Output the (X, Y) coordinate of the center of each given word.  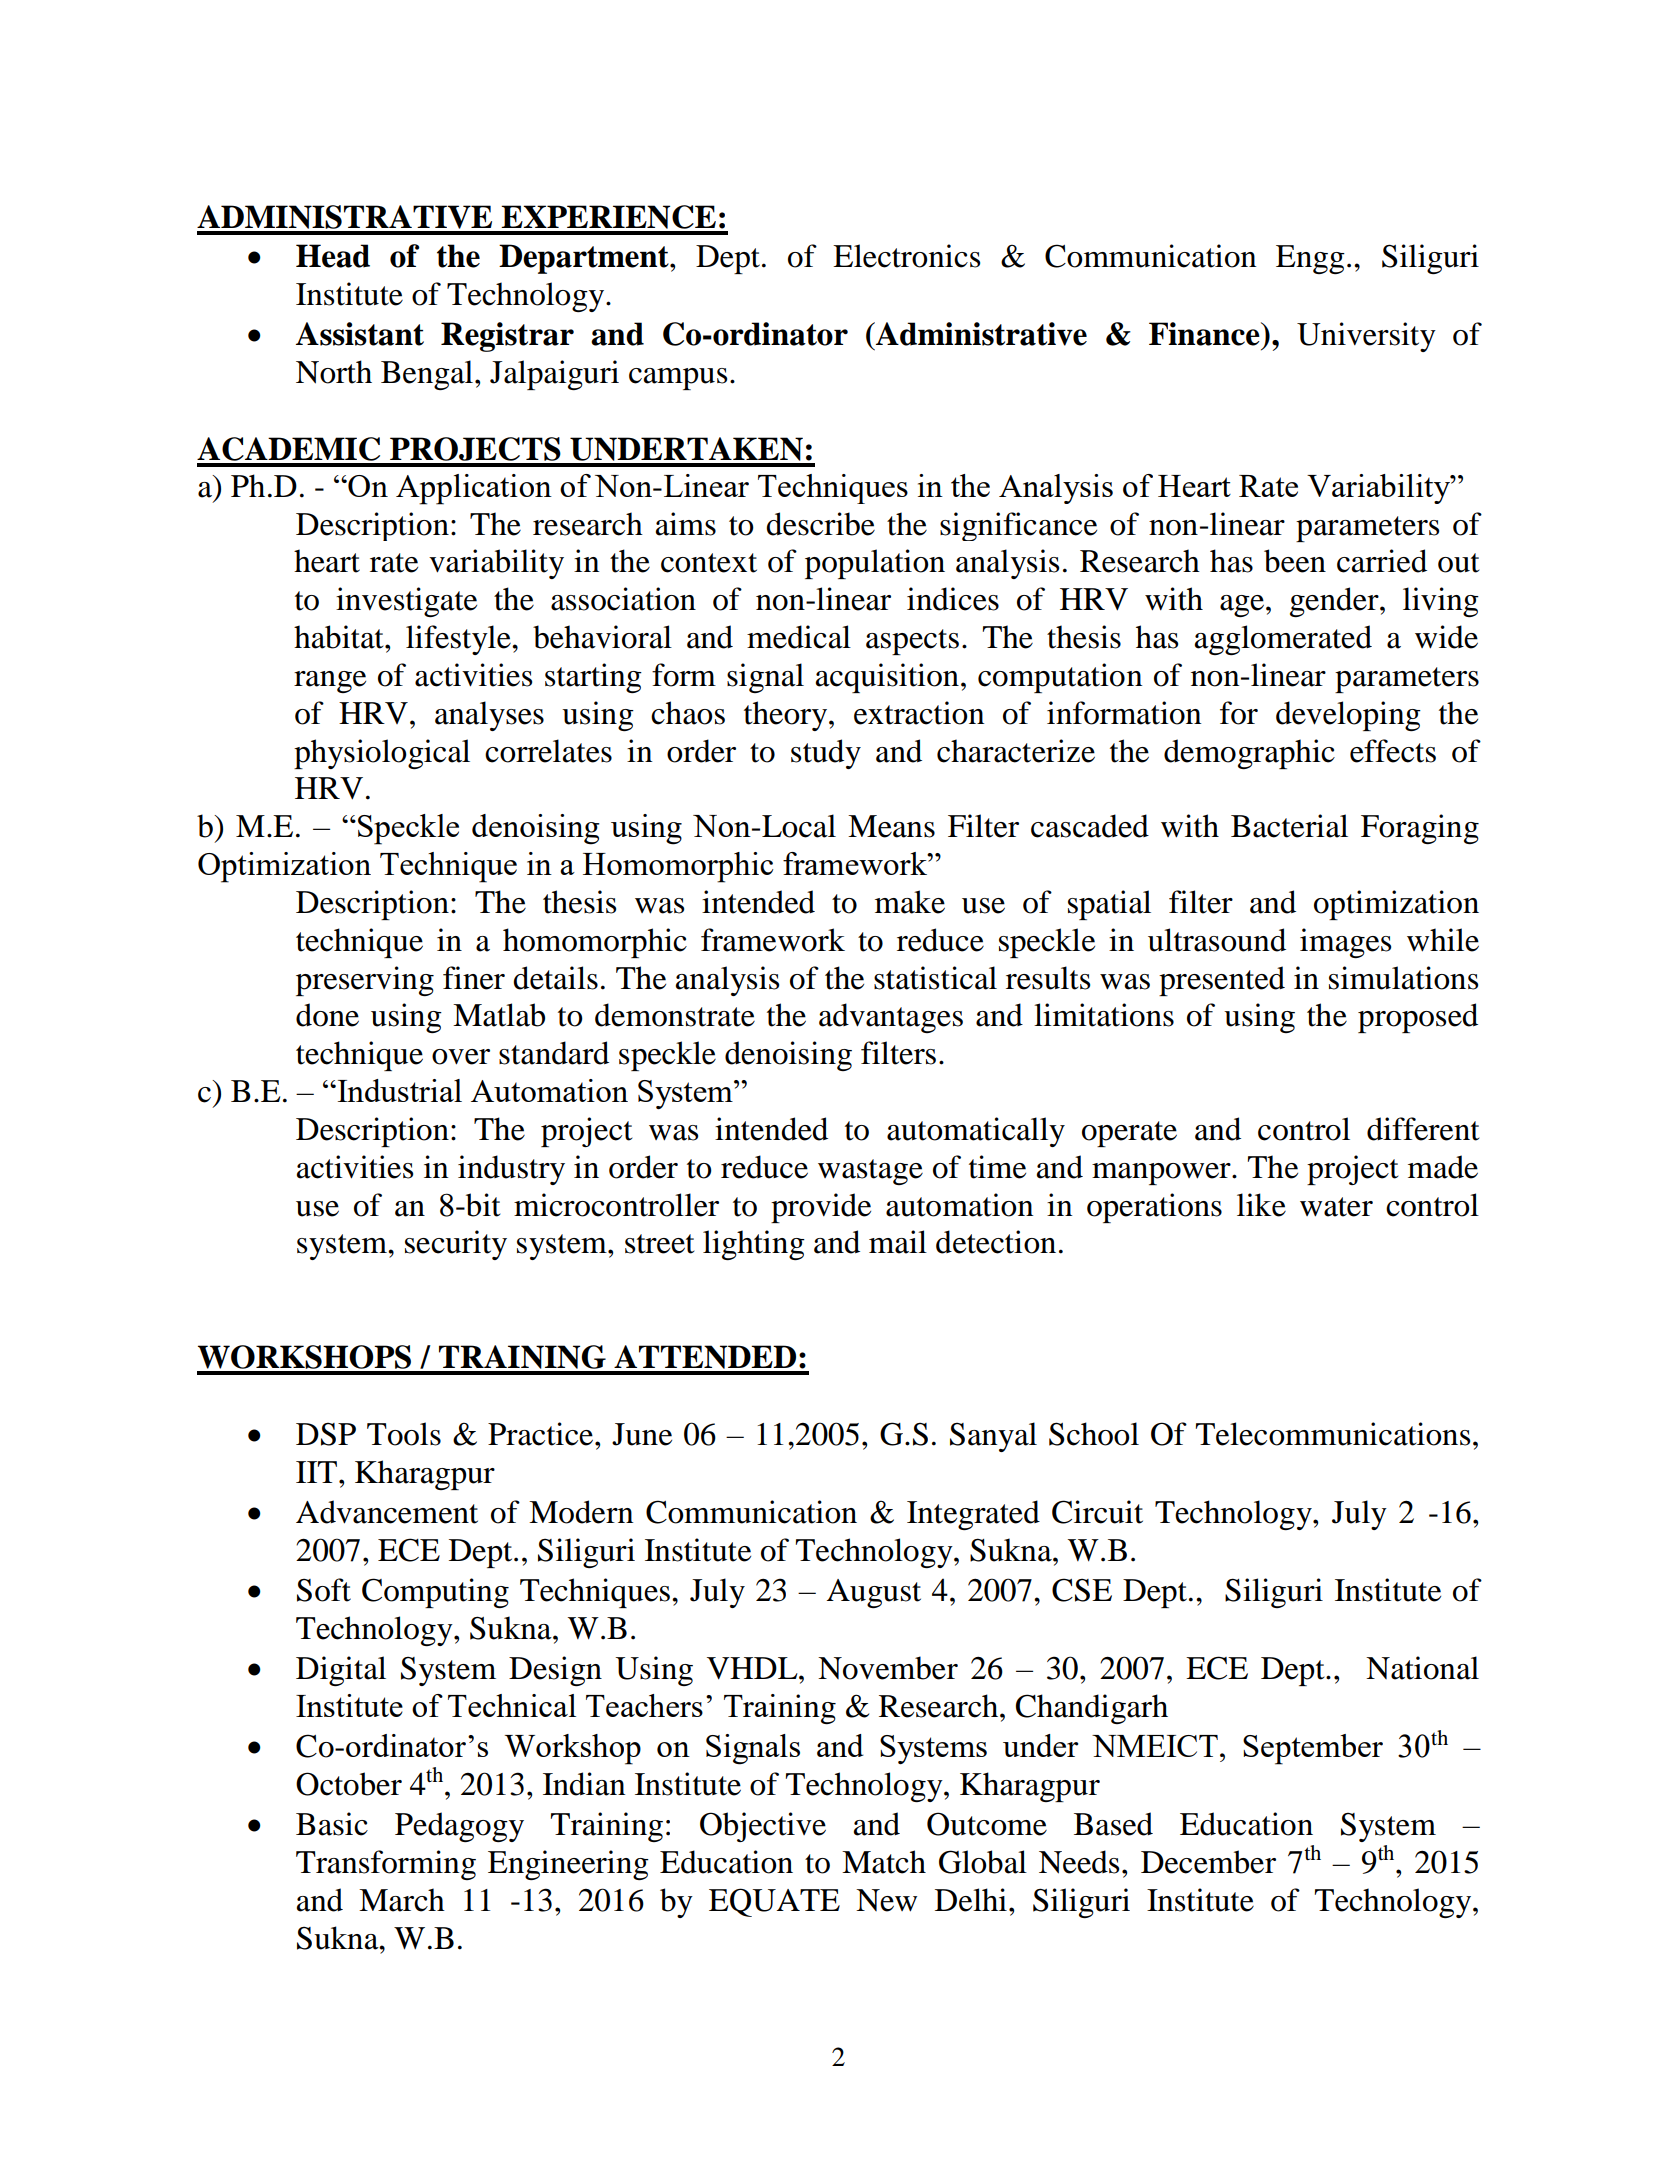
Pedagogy (459, 1827)
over (461, 1057)
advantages (891, 1018)
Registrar (507, 337)
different (1423, 1129)
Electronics (906, 256)
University (1366, 337)
